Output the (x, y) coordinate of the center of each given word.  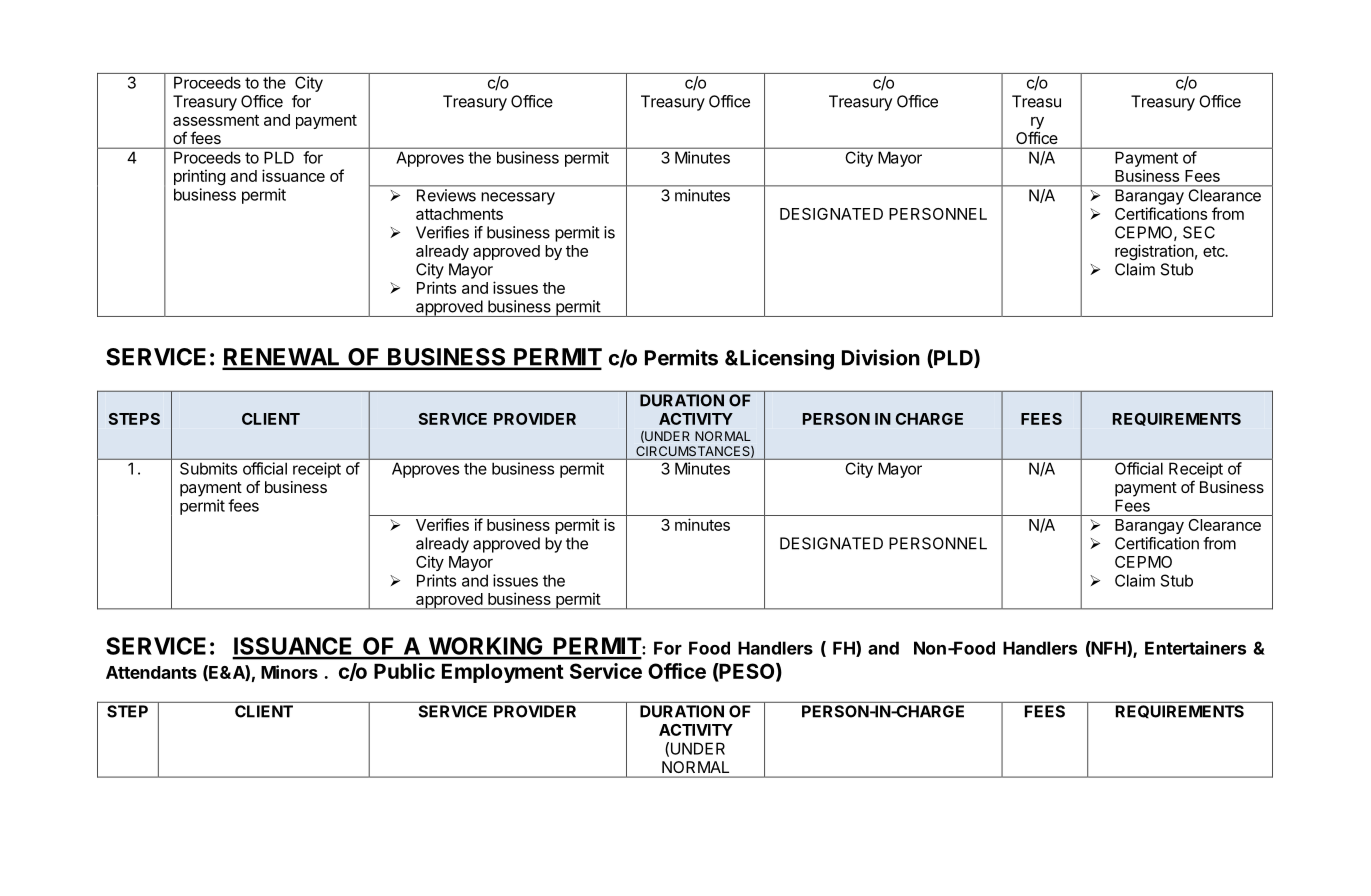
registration (1154, 252)
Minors (289, 672)
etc (1215, 251)
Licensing (787, 359)
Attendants (151, 672)
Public (404, 671)
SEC (1199, 232)
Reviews (446, 195)
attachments (459, 214)
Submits (208, 468)
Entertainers (1195, 648)
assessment (216, 120)
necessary (518, 198)
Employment (503, 673)
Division (881, 357)
